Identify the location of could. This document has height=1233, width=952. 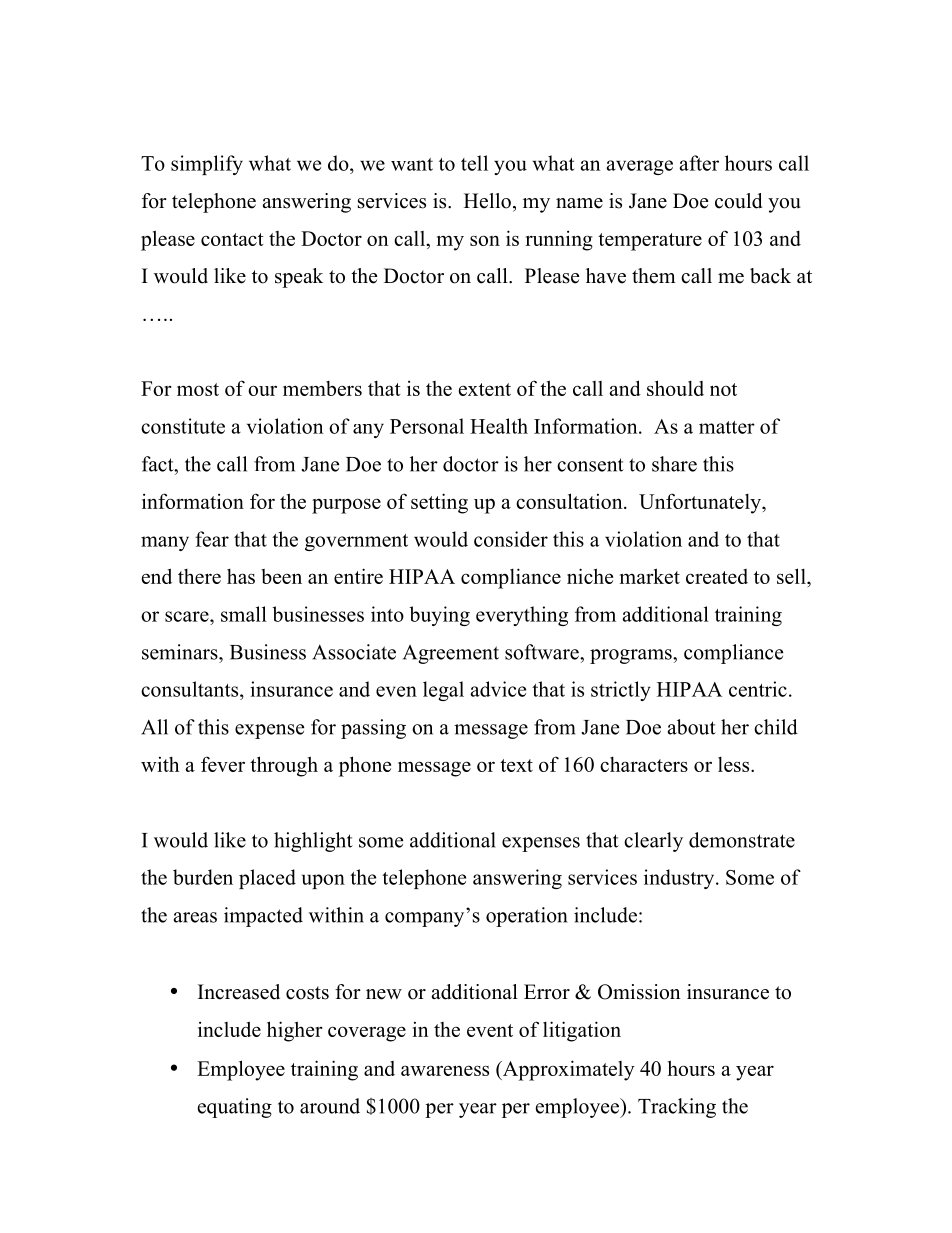
(738, 201).
